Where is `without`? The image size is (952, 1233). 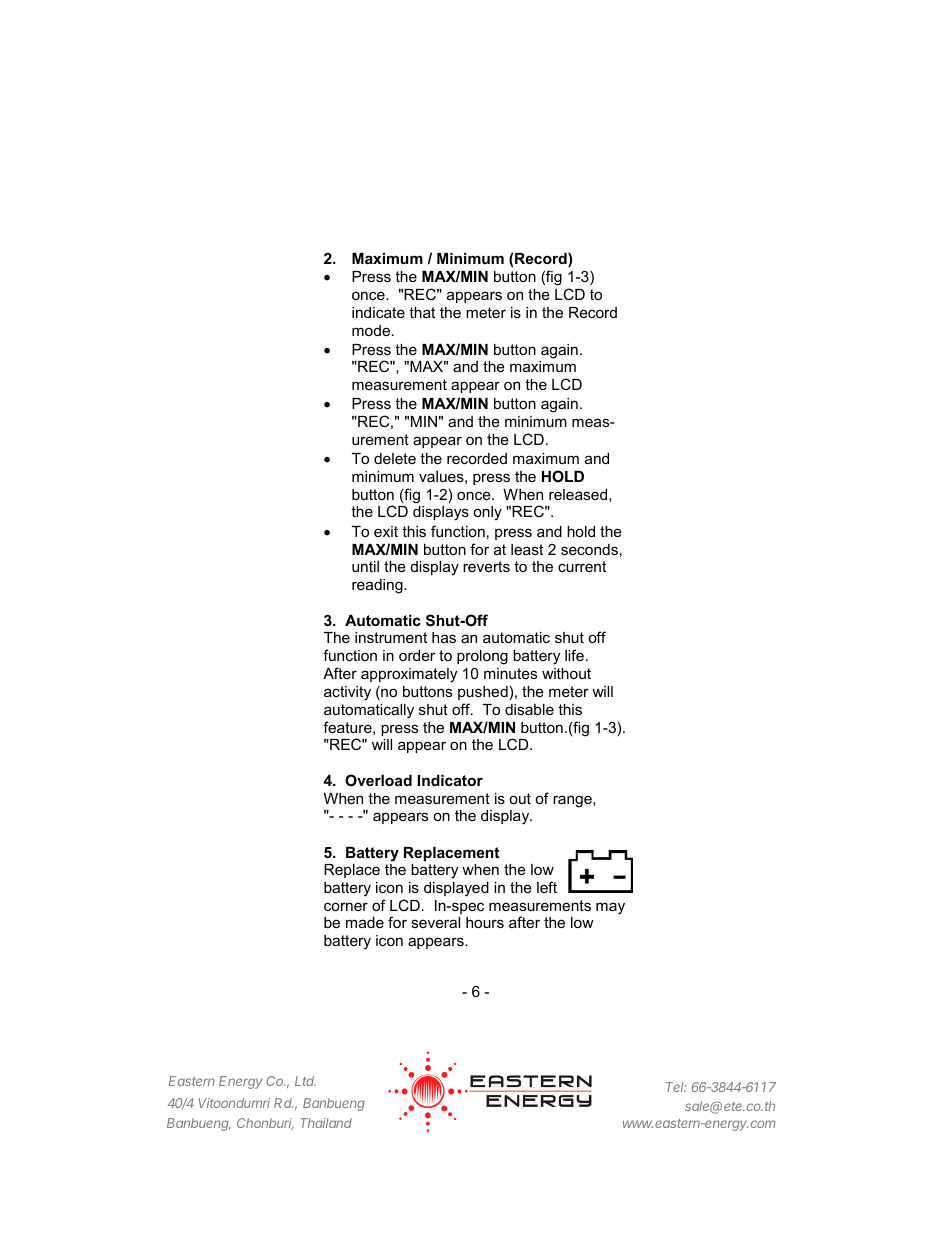
without is located at coordinates (566, 673).
